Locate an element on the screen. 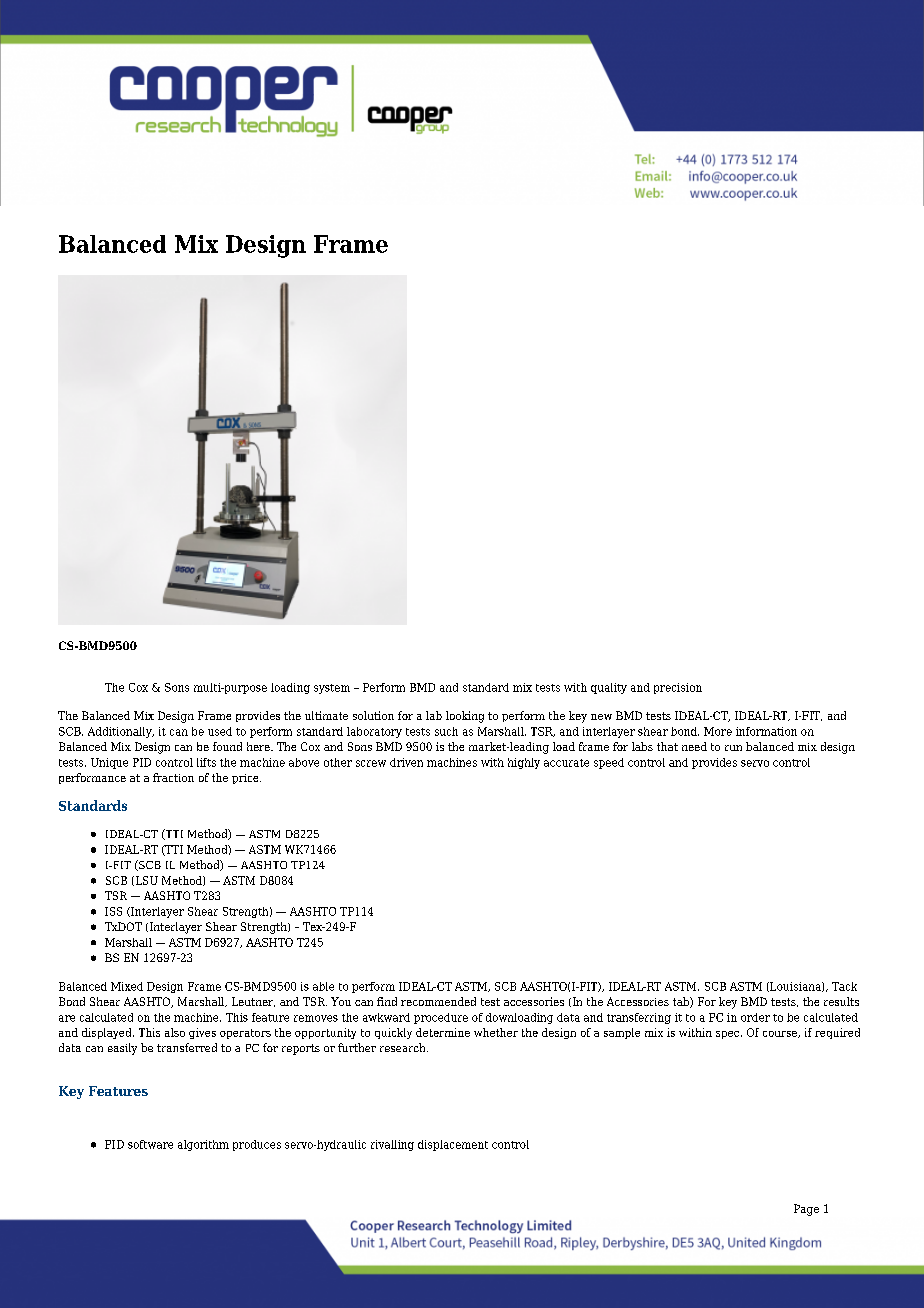 The image size is (924, 1308). algorithm is located at coordinates (203, 1145).
